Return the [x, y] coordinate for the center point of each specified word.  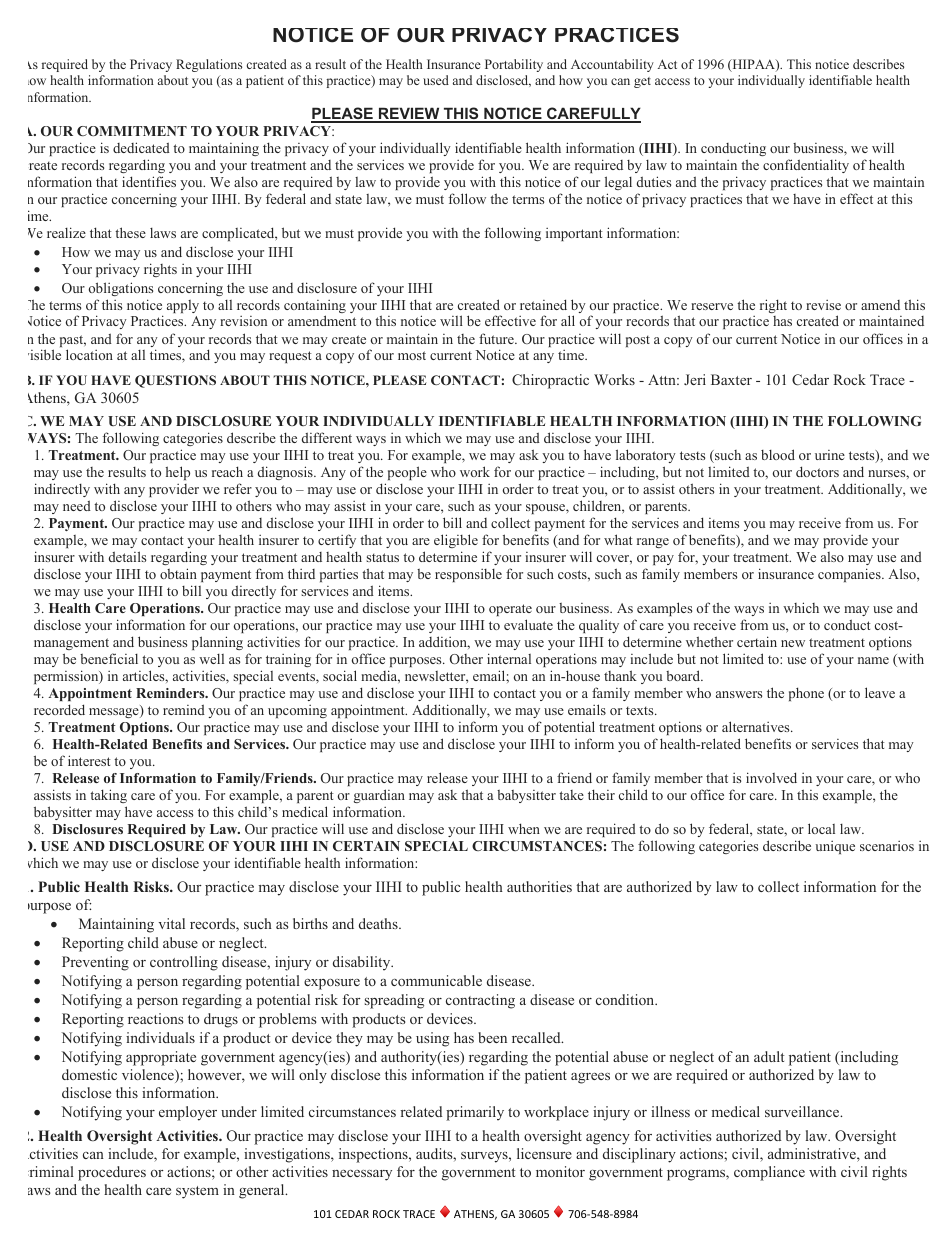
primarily [475, 1113]
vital [172, 923]
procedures [112, 1173]
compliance [769, 1173]
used [436, 80]
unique [835, 847]
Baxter [731, 379]
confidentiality [806, 166]
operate [510, 610]
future [497, 338]
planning [217, 643]
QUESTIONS [175, 381]
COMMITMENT [132, 131]
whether [709, 641]
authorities [539, 886]
